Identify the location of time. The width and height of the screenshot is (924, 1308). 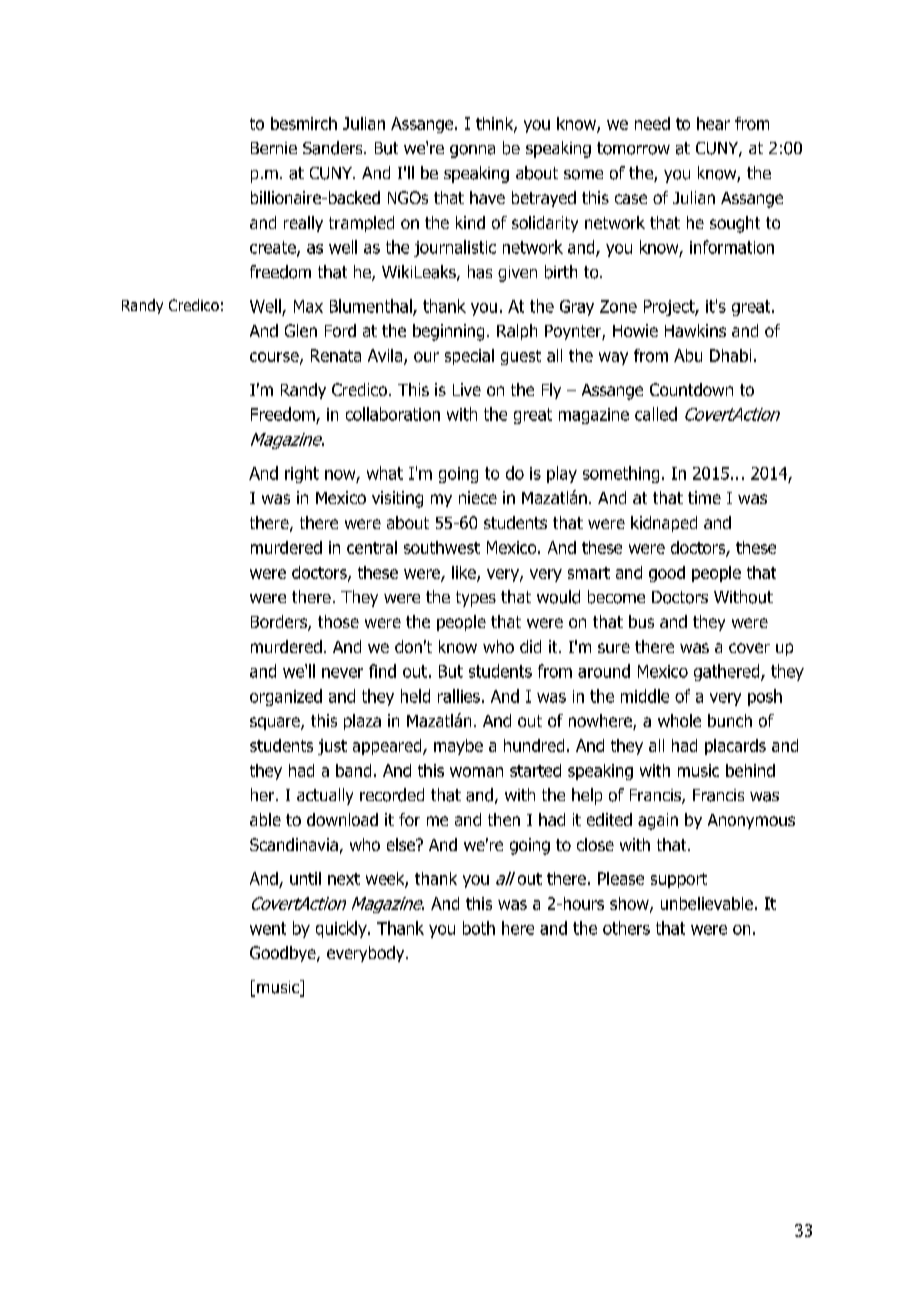
(704, 497).
